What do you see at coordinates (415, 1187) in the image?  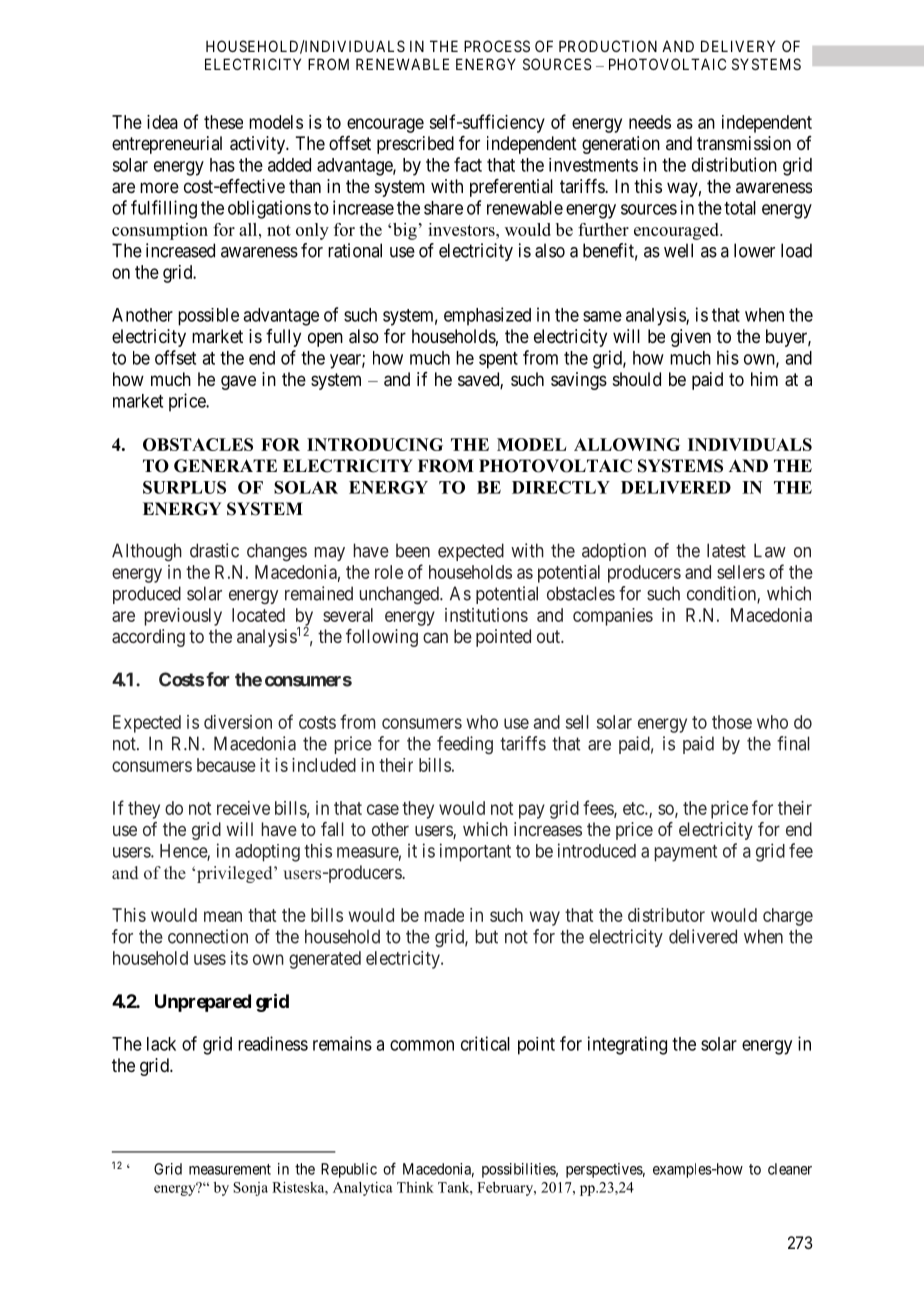 I see `Think` at bounding box center [415, 1187].
